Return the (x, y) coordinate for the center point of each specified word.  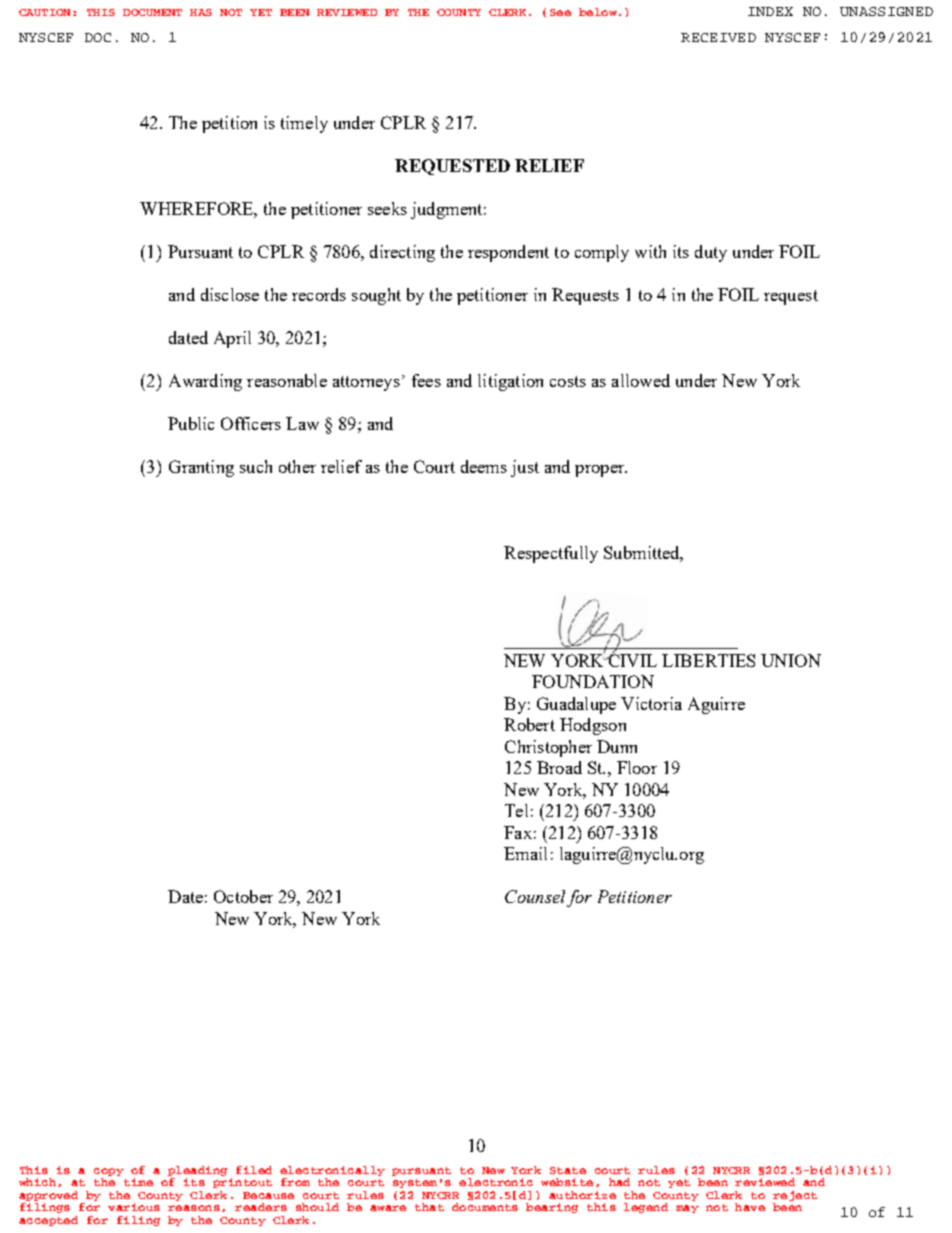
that (429, 1207)
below (598, 12)
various (134, 1207)
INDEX (770, 11)
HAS (201, 12)
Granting (201, 468)
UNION (791, 660)
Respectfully (551, 554)
